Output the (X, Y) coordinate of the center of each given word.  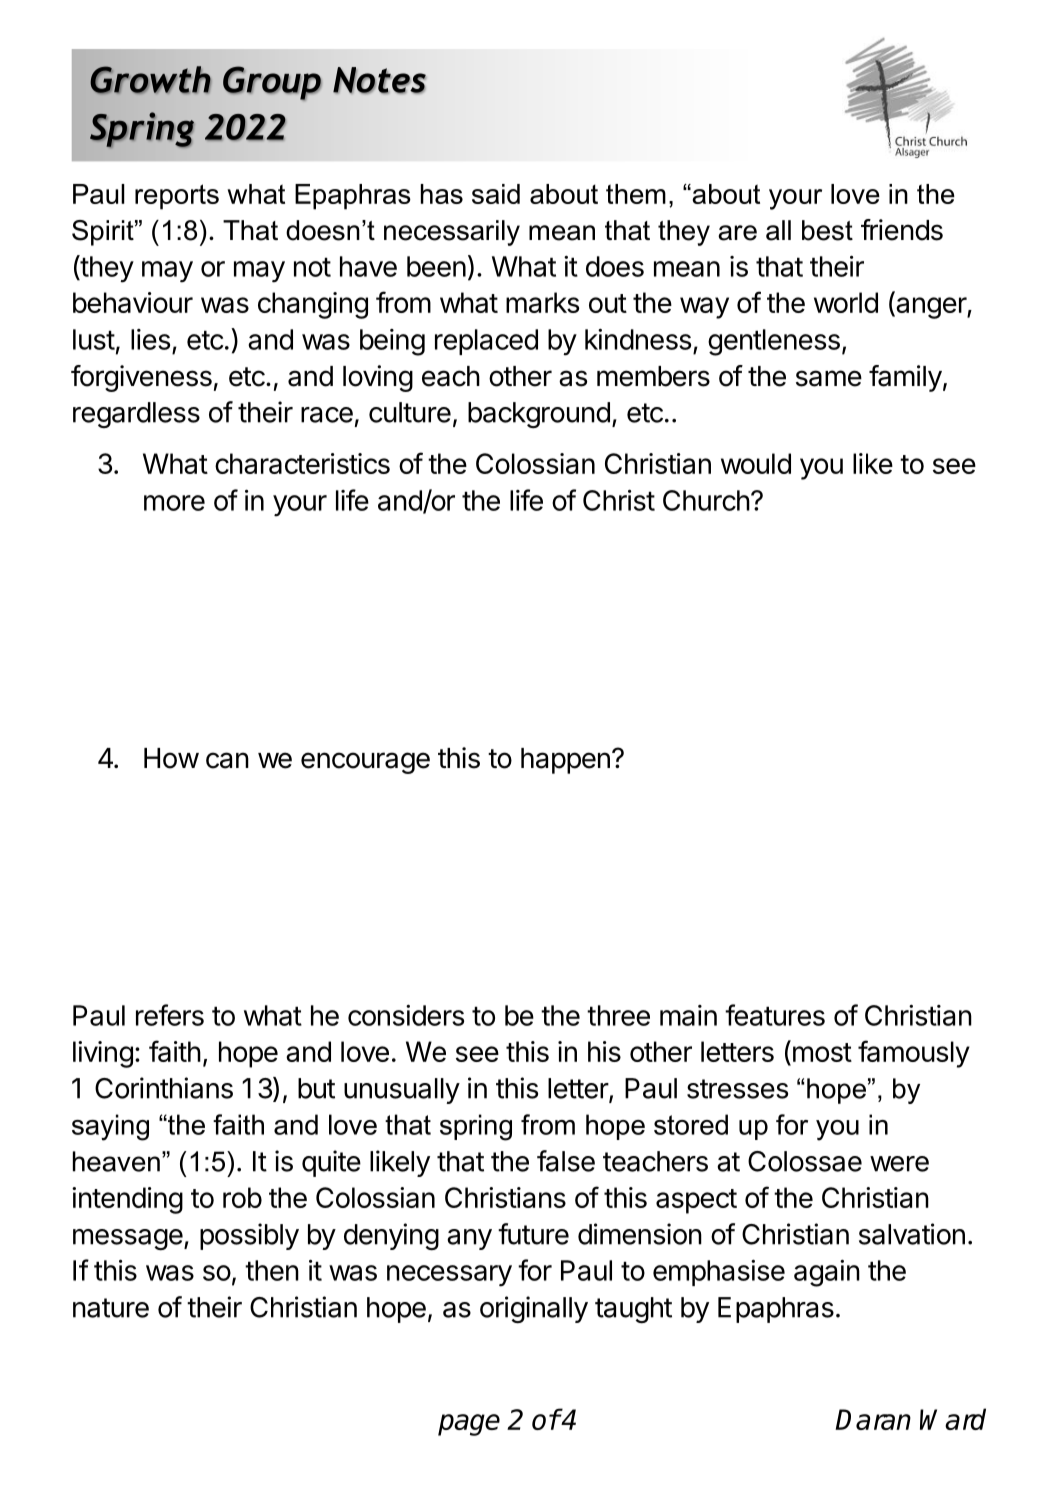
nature (111, 1308)
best (827, 230)
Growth (150, 80)
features (775, 1015)
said (496, 194)
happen (565, 761)
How (171, 758)
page (469, 1425)
